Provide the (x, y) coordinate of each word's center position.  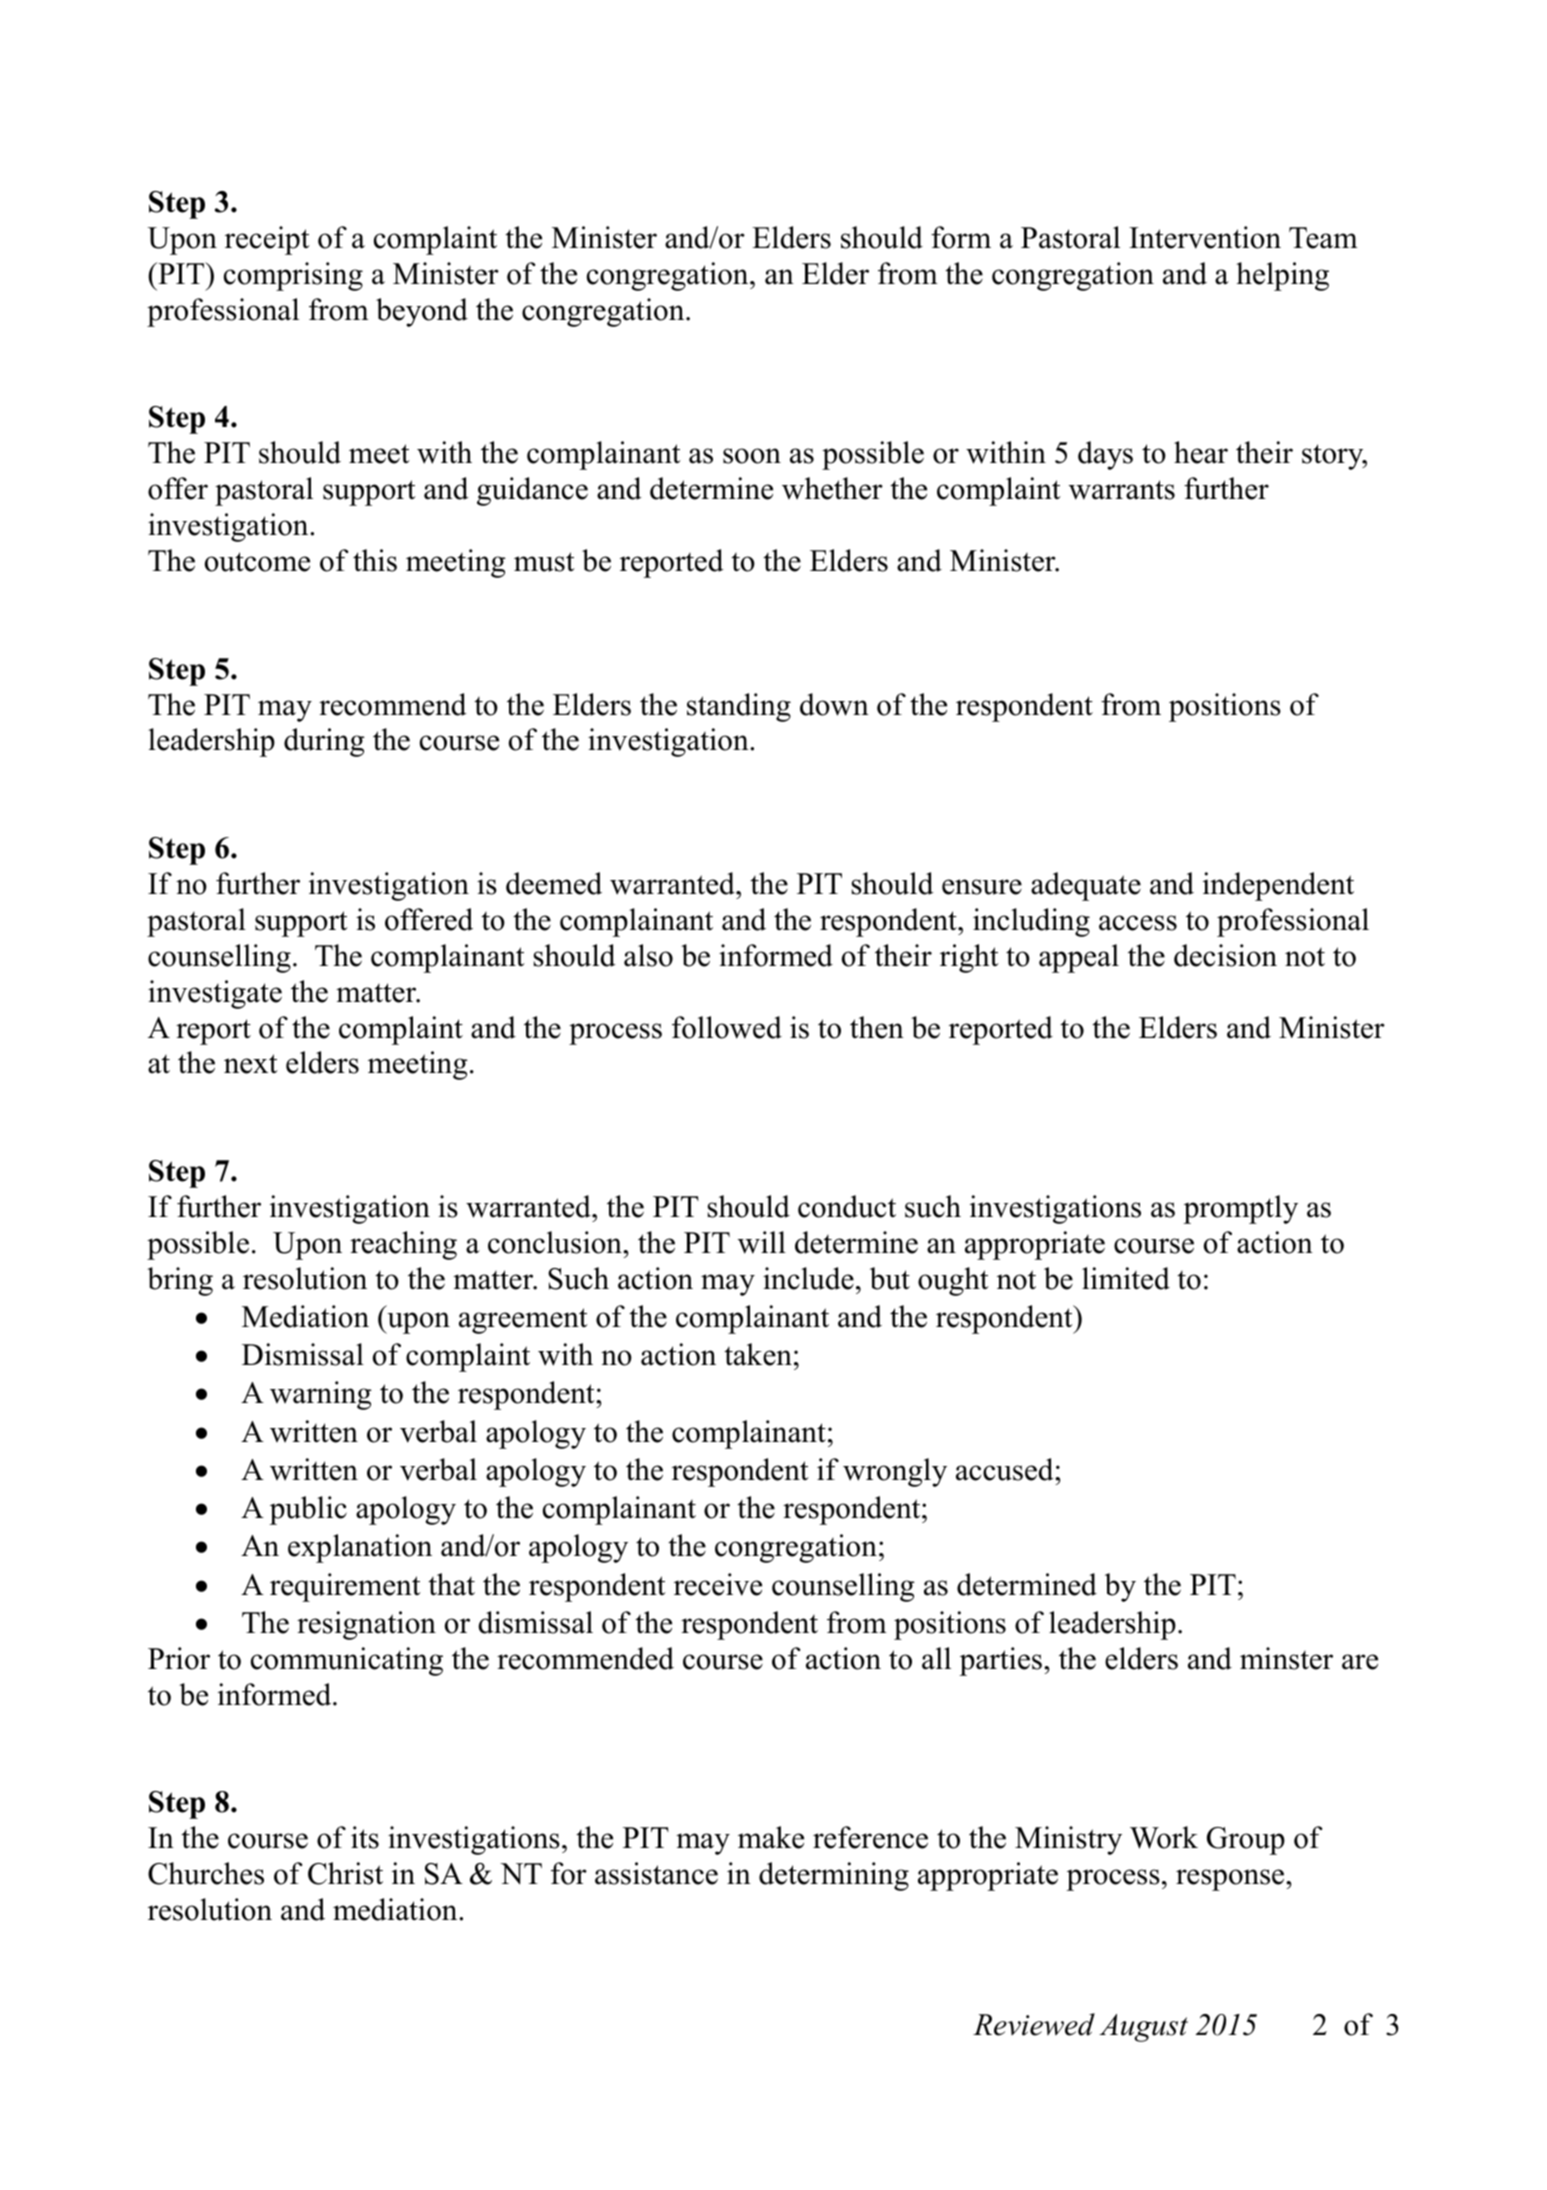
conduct (847, 1206)
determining (834, 1876)
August (1143, 2028)
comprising (293, 276)
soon (752, 456)
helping (1282, 276)
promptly (1240, 1209)
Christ (345, 1873)
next (251, 1064)
